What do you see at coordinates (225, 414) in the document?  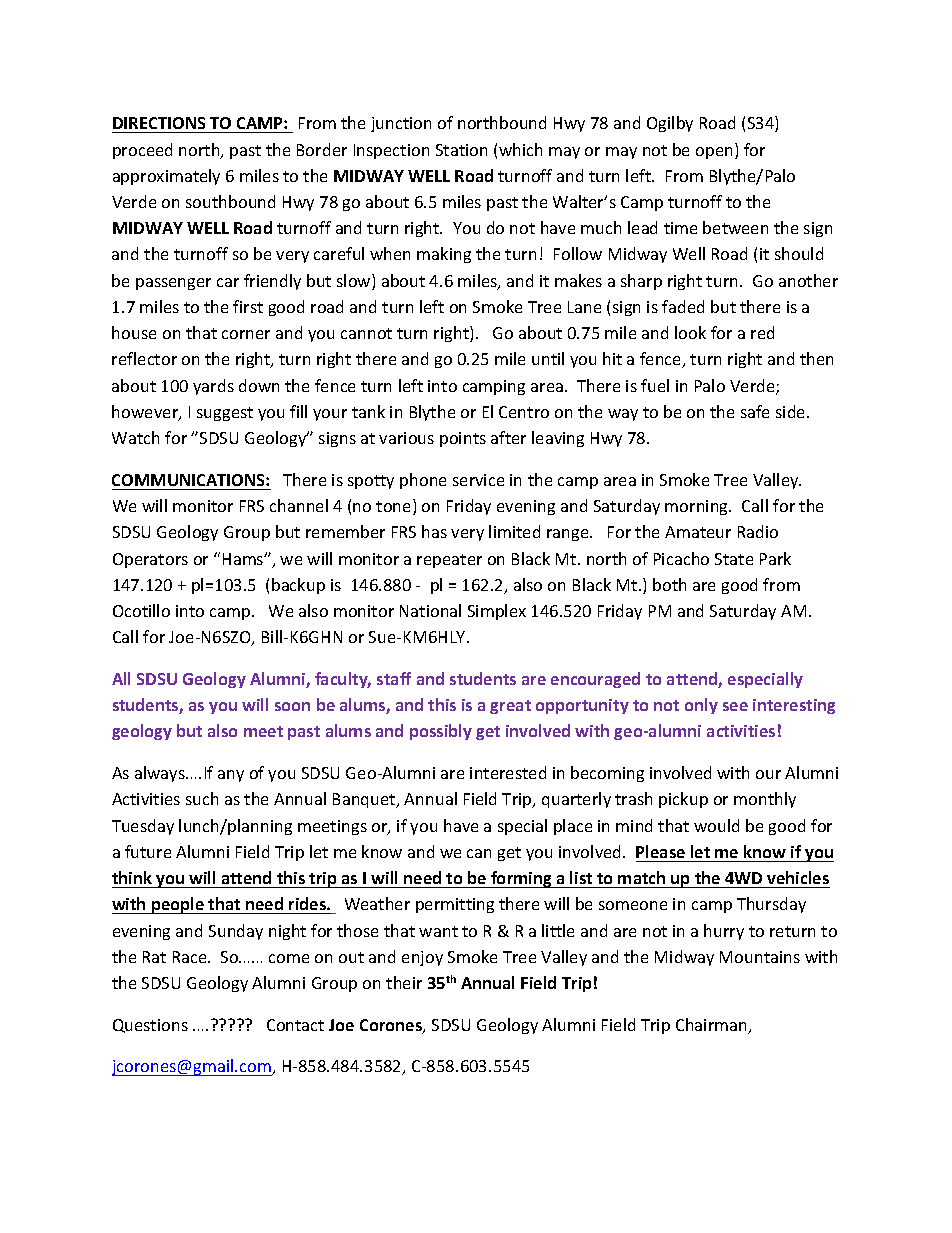 I see `suggest` at bounding box center [225, 414].
